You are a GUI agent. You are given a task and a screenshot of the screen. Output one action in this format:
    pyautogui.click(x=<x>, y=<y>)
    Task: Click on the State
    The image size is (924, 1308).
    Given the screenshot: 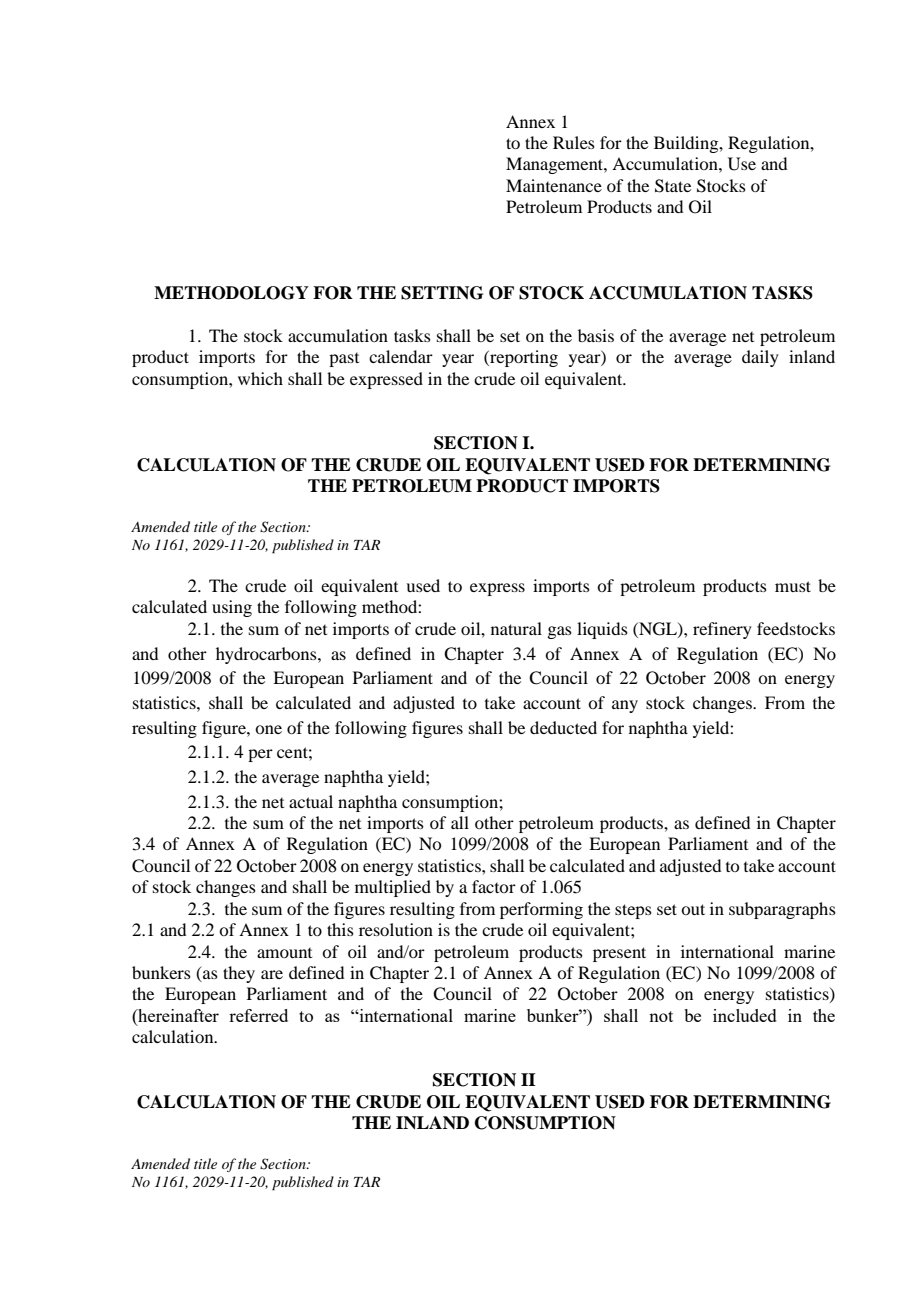 What is the action you would take?
    pyautogui.click(x=673, y=186)
